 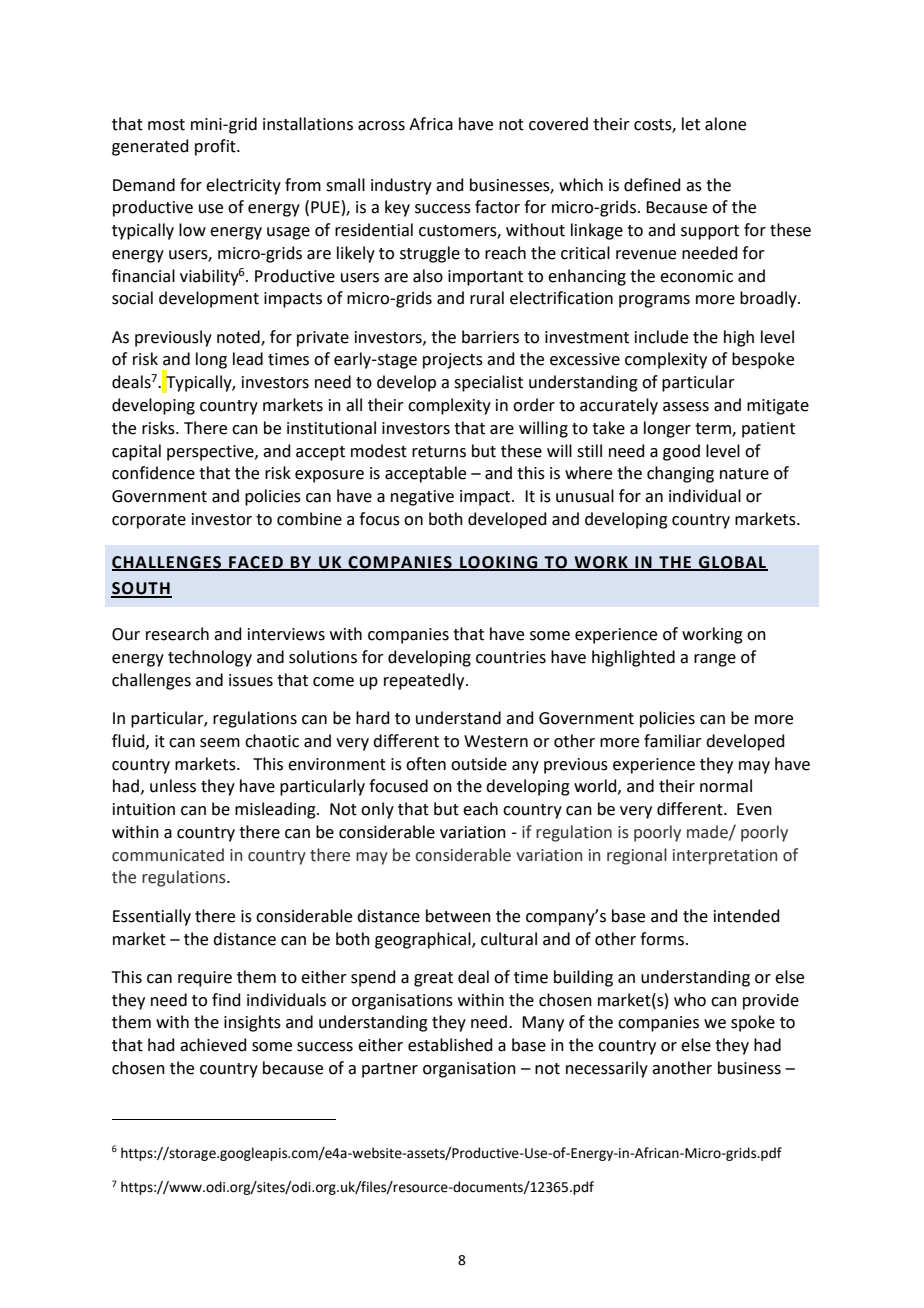 What do you see at coordinates (177, 634) in the page?
I see `research` at bounding box center [177, 634].
